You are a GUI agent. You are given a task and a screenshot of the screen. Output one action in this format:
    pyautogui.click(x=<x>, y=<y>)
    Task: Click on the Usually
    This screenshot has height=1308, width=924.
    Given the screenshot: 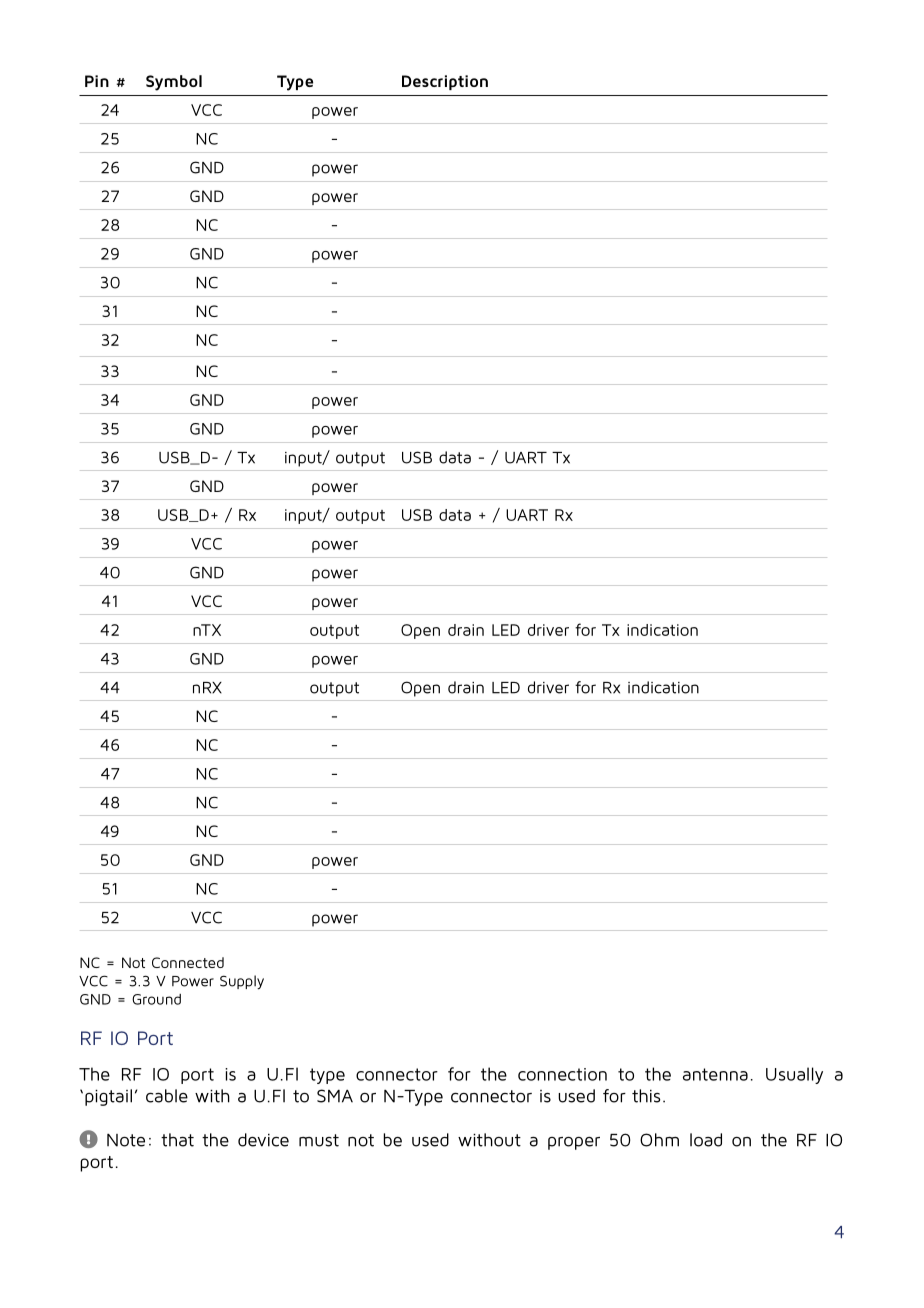 What is the action you would take?
    pyautogui.click(x=794, y=1075)
